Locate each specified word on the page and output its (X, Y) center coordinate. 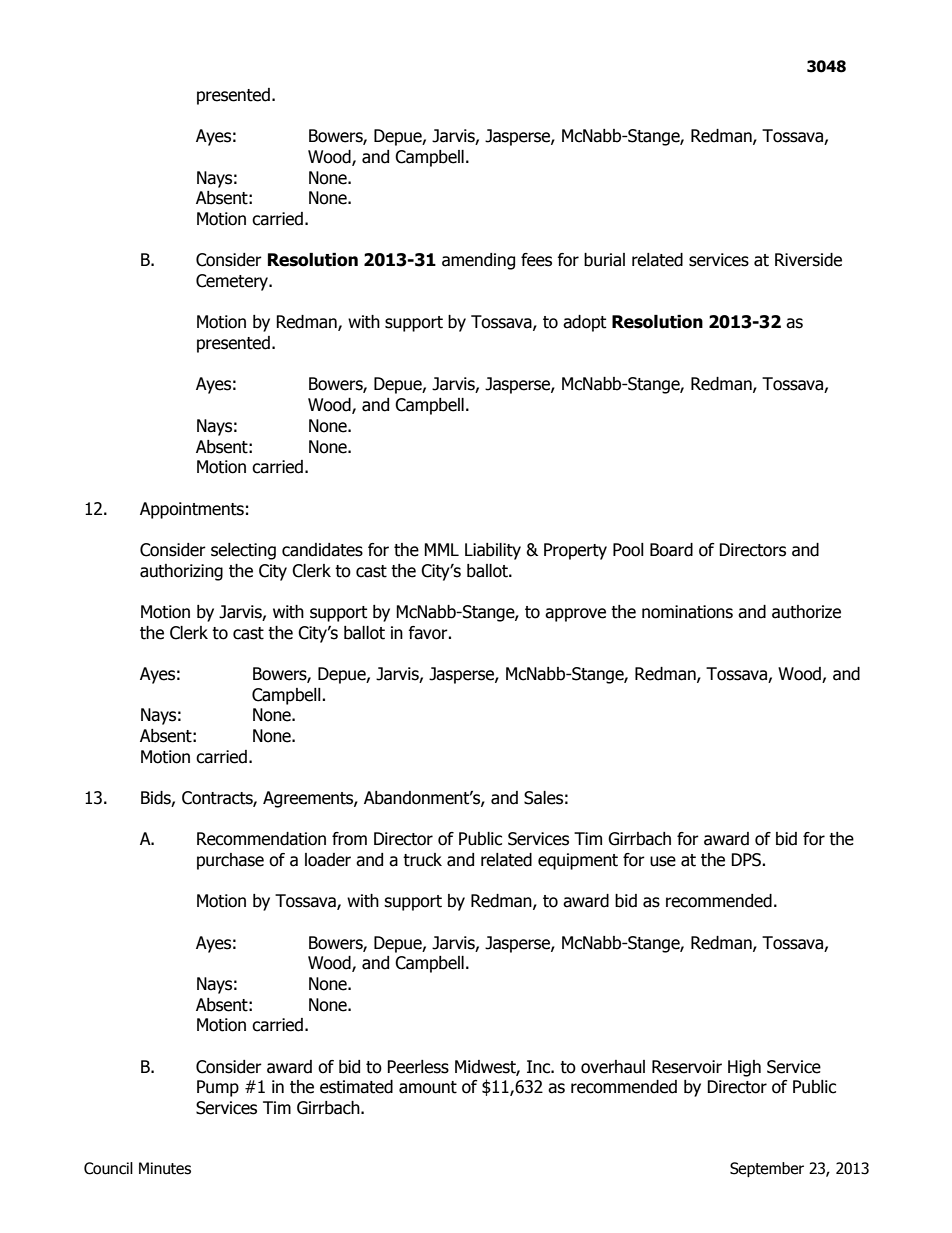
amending (478, 261)
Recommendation (261, 839)
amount (428, 1087)
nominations (687, 612)
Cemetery (233, 282)
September (767, 1169)
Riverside (808, 260)
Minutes (165, 1168)
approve (575, 615)
